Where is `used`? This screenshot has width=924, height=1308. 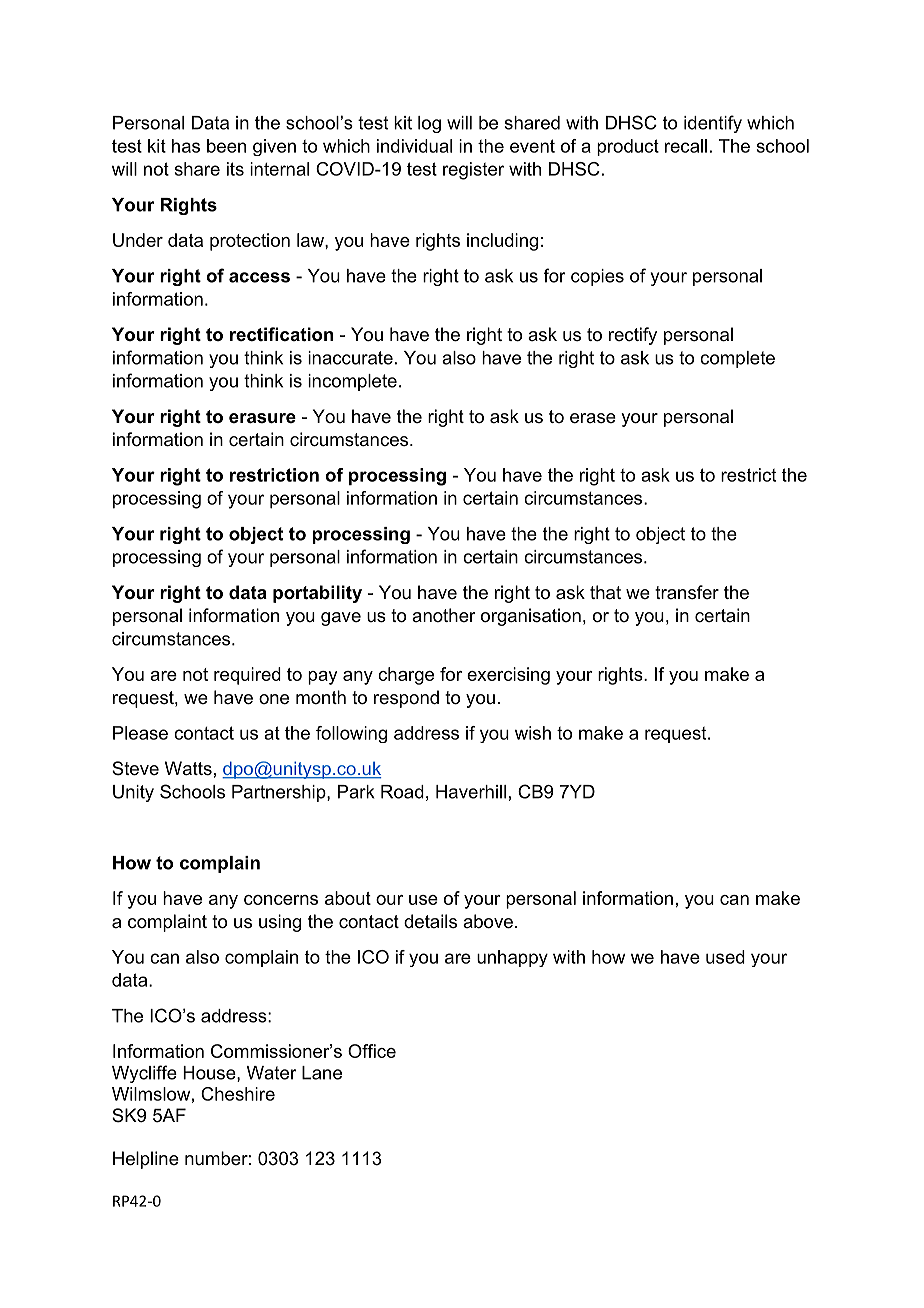 used is located at coordinates (725, 957).
